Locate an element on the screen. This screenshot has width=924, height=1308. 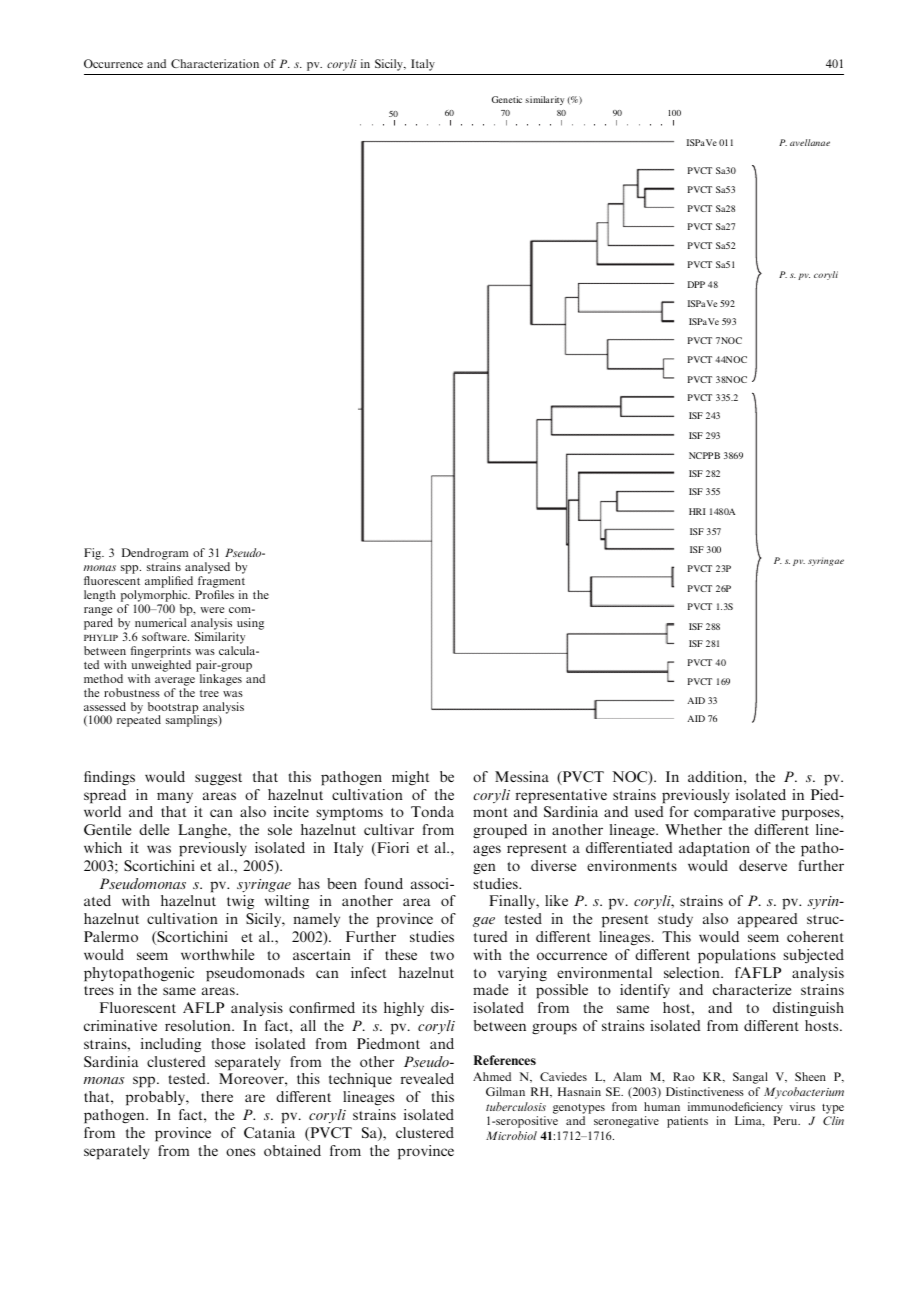
DPP is located at coordinates (696, 284).
